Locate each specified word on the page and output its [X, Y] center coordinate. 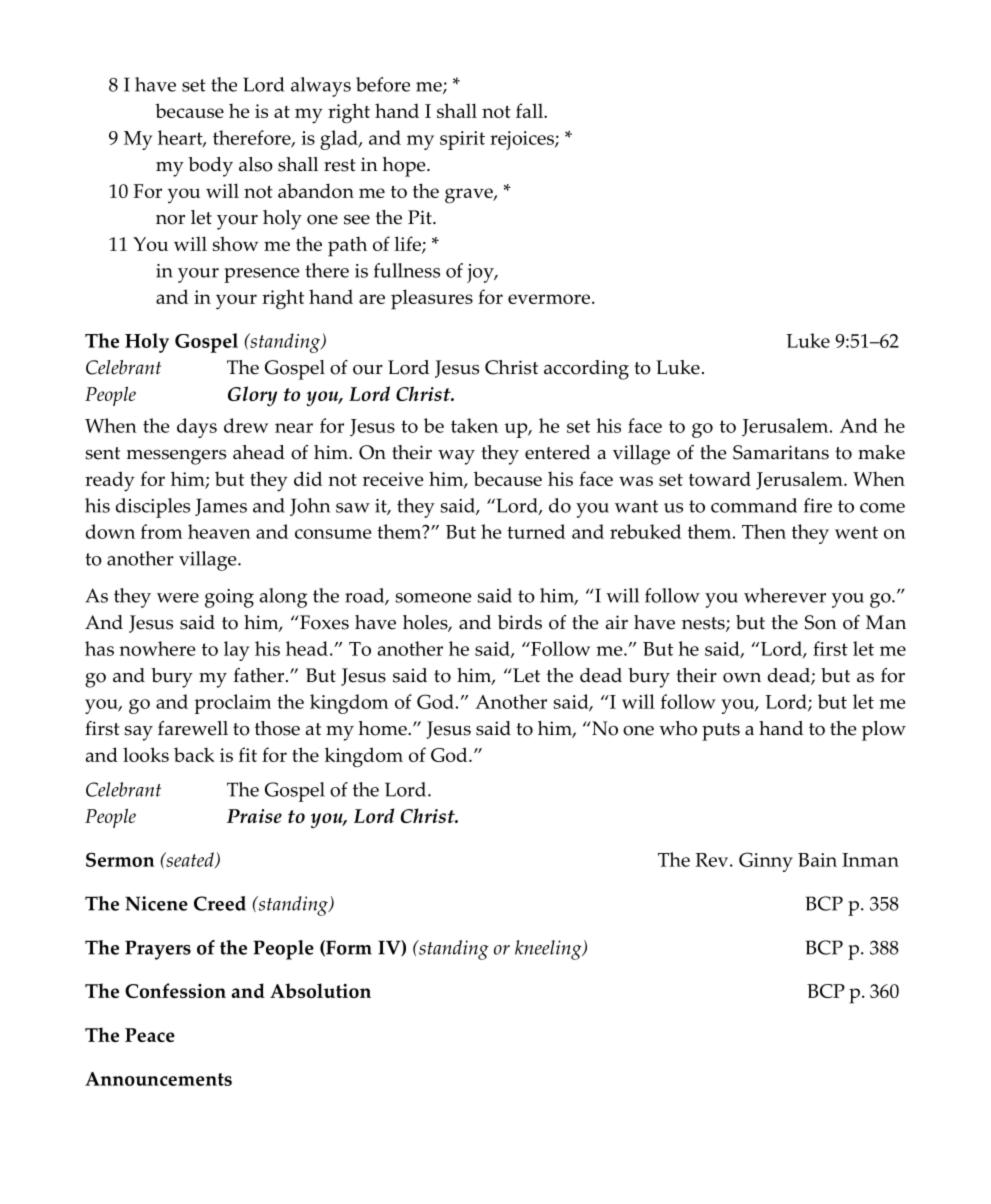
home [383, 728]
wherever [785, 595]
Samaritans [781, 452]
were [178, 598]
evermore [549, 299]
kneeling [549, 950]
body [210, 167]
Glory [252, 396]
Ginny [766, 862]
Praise [254, 816]
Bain [817, 860]
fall [530, 110]
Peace [150, 1035]
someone [433, 598]
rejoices [523, 140]
